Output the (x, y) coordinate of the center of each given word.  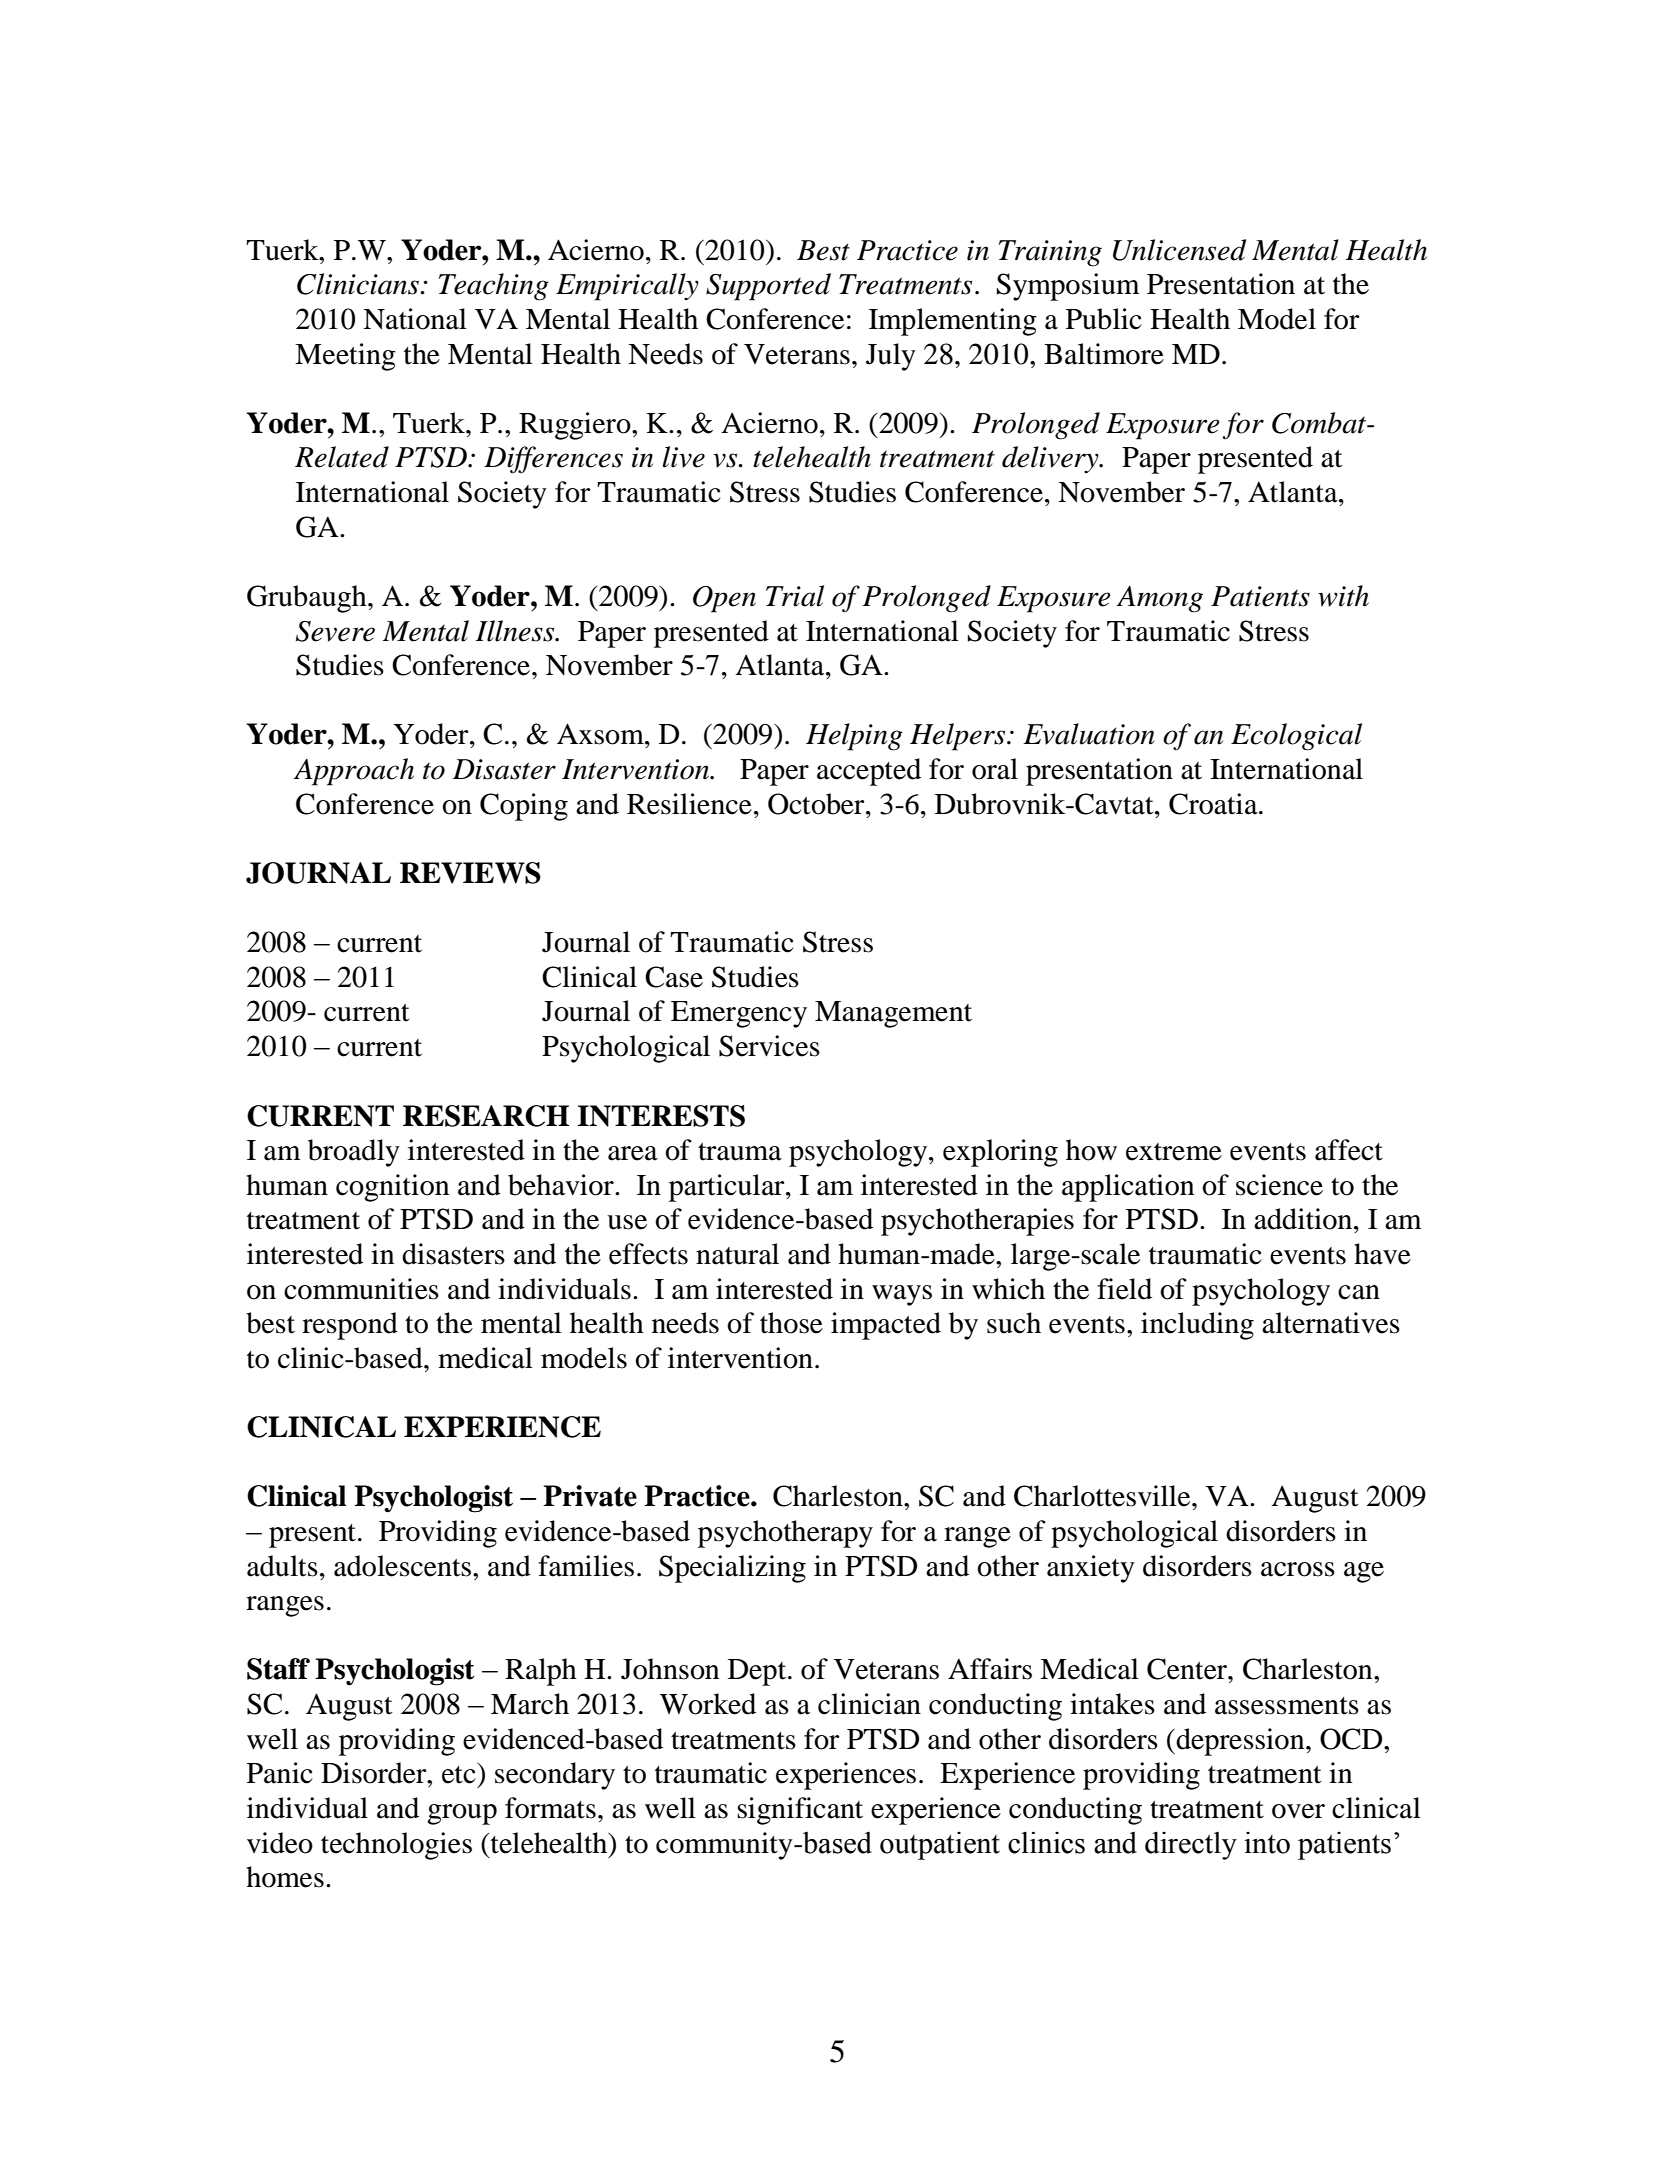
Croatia (1214, 804)
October (817, 804)
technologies (396, 1846)
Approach (354, 772)
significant (800, 1811)
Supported (768, 287)
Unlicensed (1179, 250)
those (791, 1323)
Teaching (493, 287)
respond (350, 1326)
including (1197, 1326)
